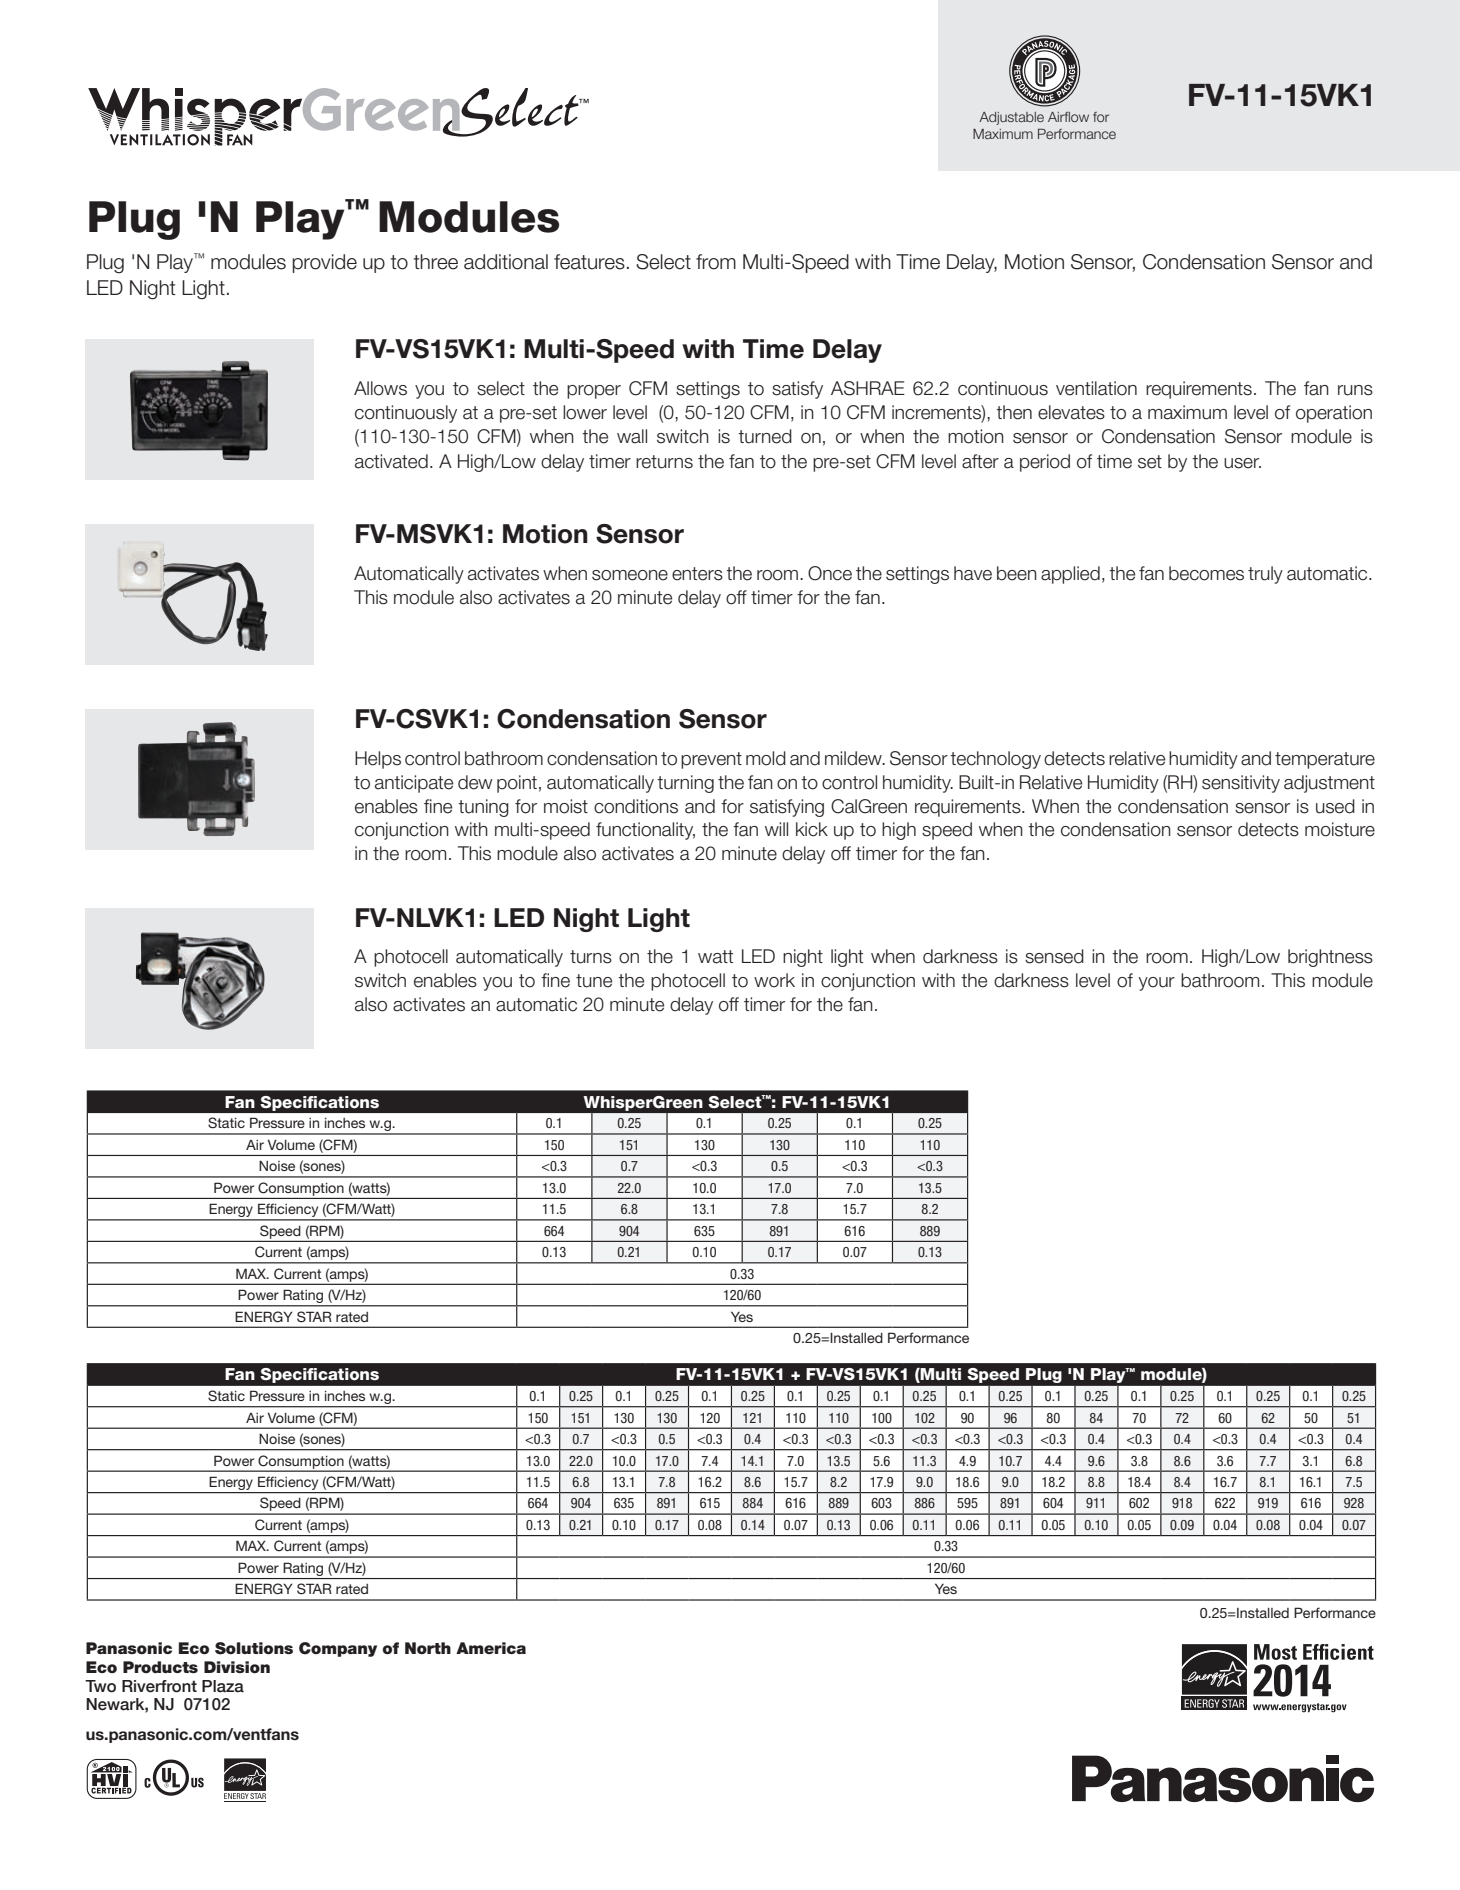 The height and width of the document is (1890, 1460). I want to click on from, so click(716, 262).
